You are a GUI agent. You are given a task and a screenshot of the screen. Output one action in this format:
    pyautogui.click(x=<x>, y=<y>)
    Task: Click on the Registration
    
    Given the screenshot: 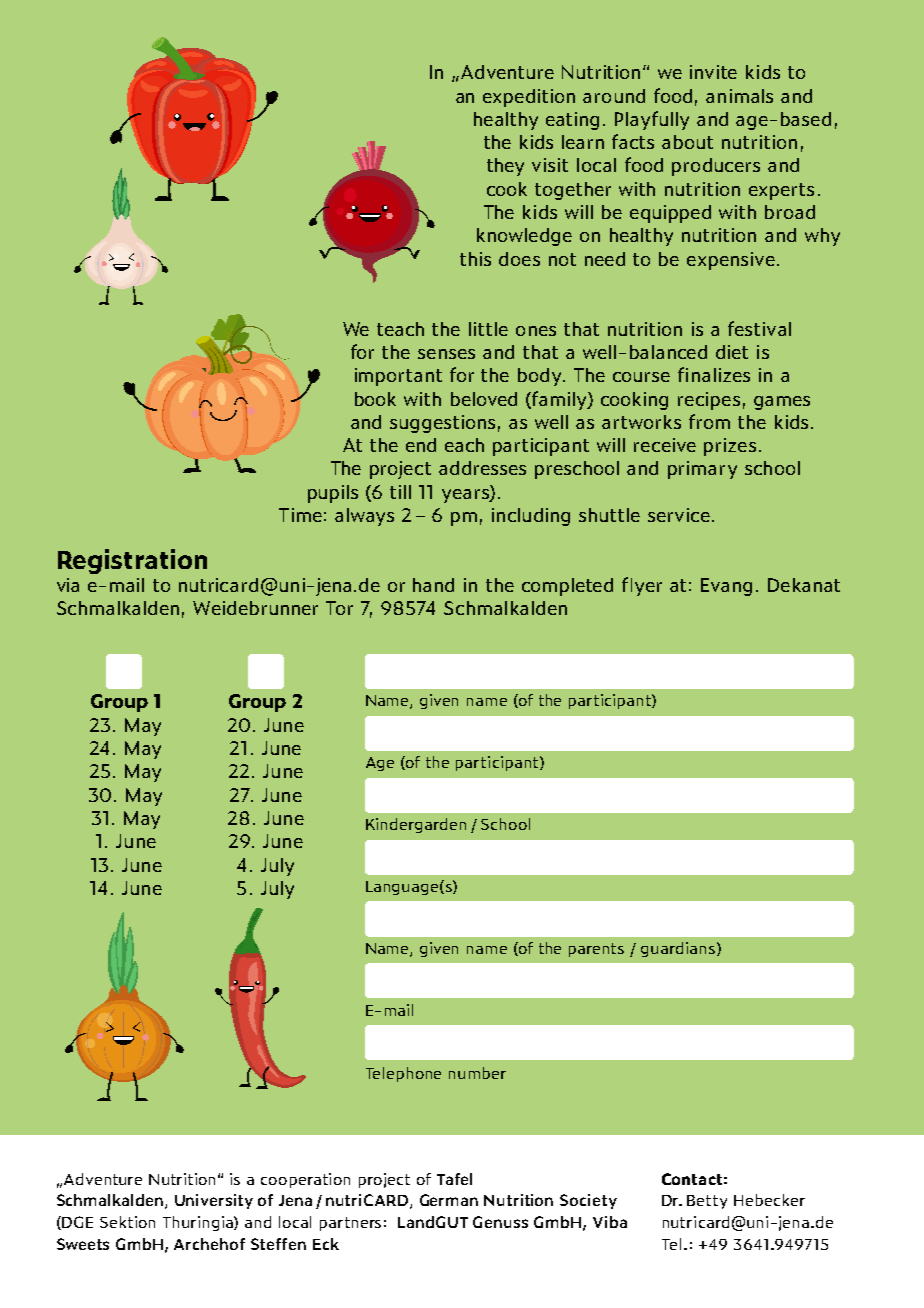 What is the action you would take?
    pyautogui.click(x=132, y=561)
